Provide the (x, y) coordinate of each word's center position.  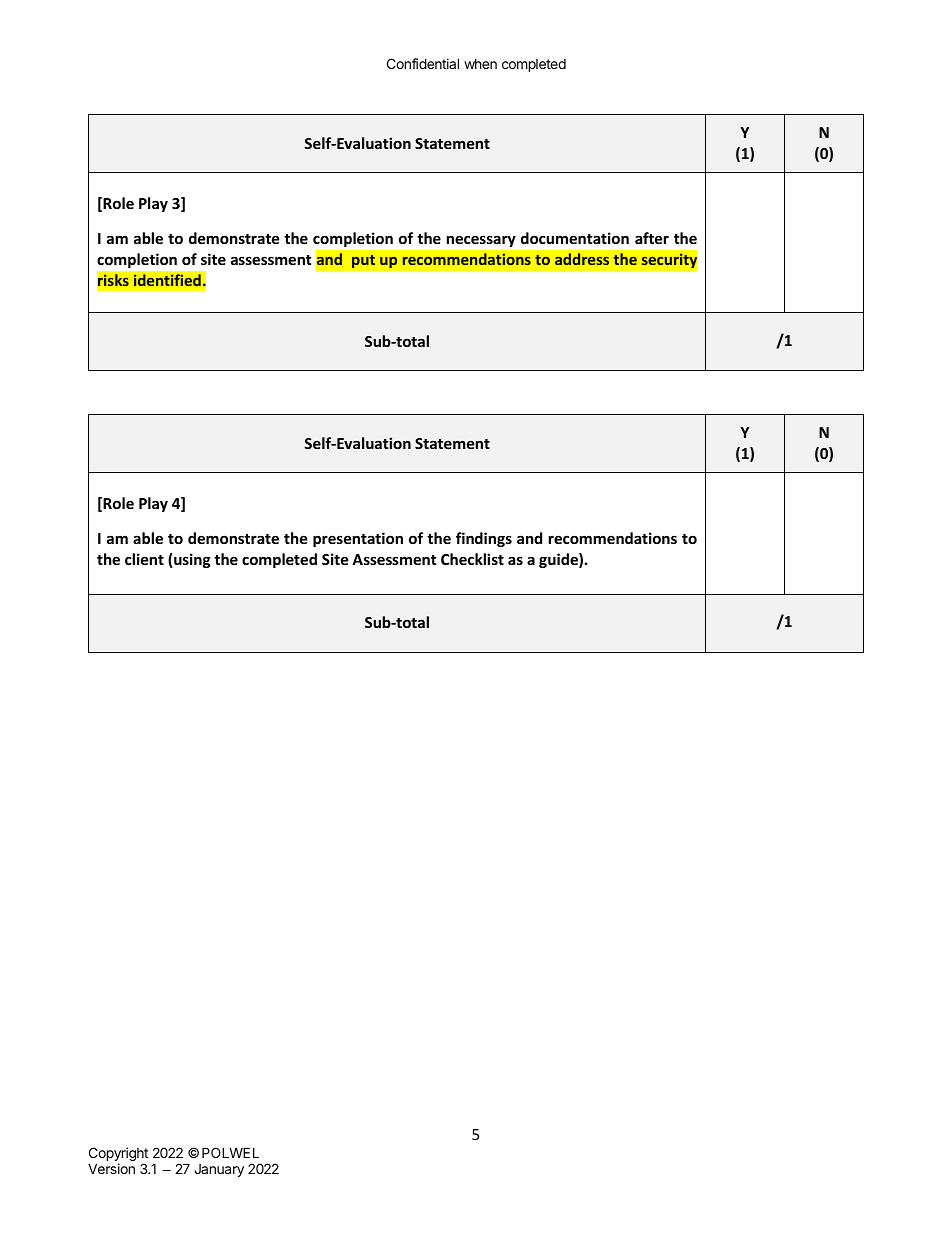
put (363, 261)
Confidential (423, 63)
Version (111, 1168)
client (144, 559)
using (192, 560)
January (219, 1170)
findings (484, 539)
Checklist (472, 559)
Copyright (118, 1155)
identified (167, 280)
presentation (358, 539)
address (582, 259)
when (480, 64)
